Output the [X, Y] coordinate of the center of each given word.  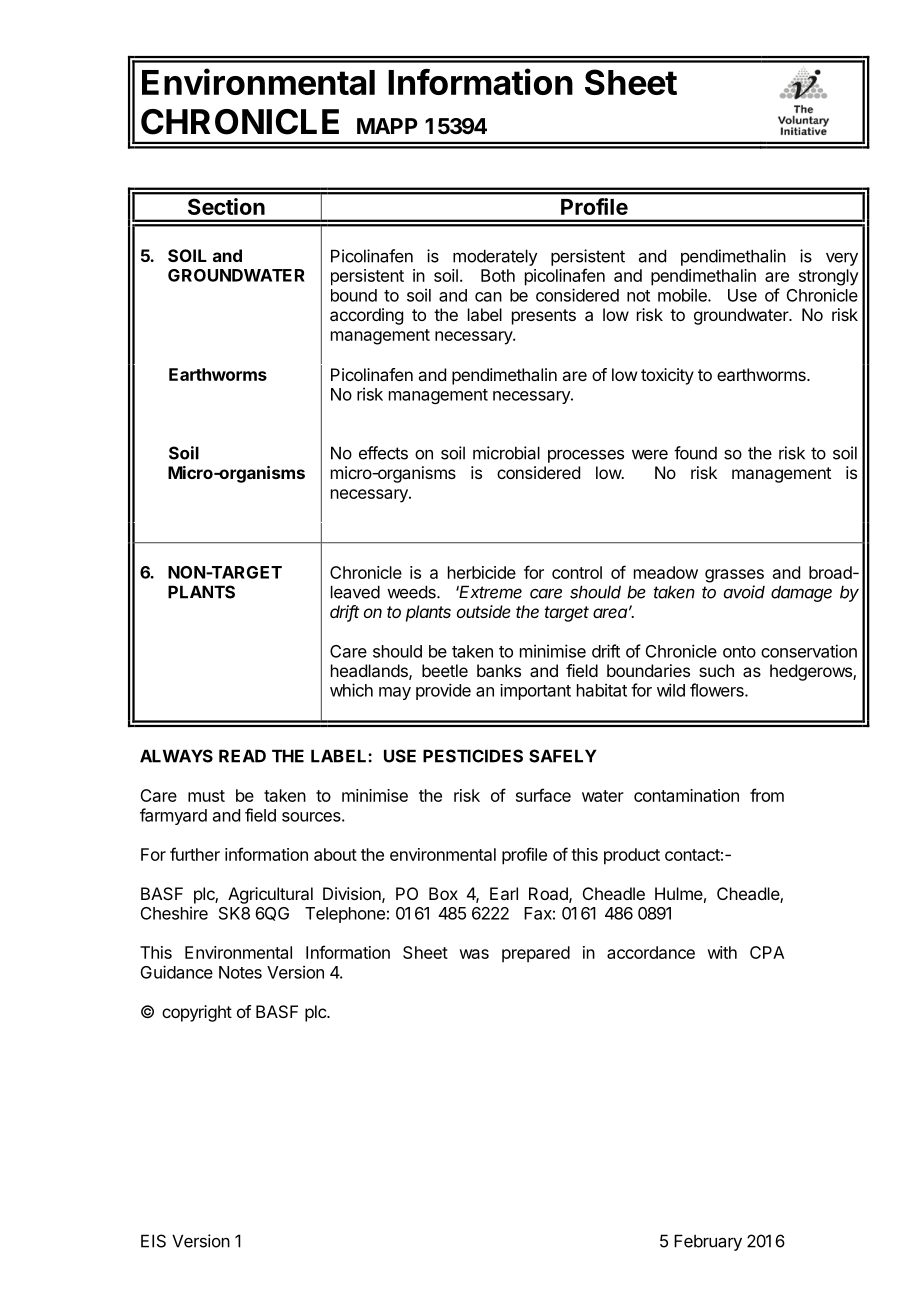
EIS [153, 1241]
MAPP [387, 126]
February [708, 1242]
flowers [718, 690]
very [842, 259]
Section [226, 206]
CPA [767, 952]
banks [499, 670]
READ [242, 756]
